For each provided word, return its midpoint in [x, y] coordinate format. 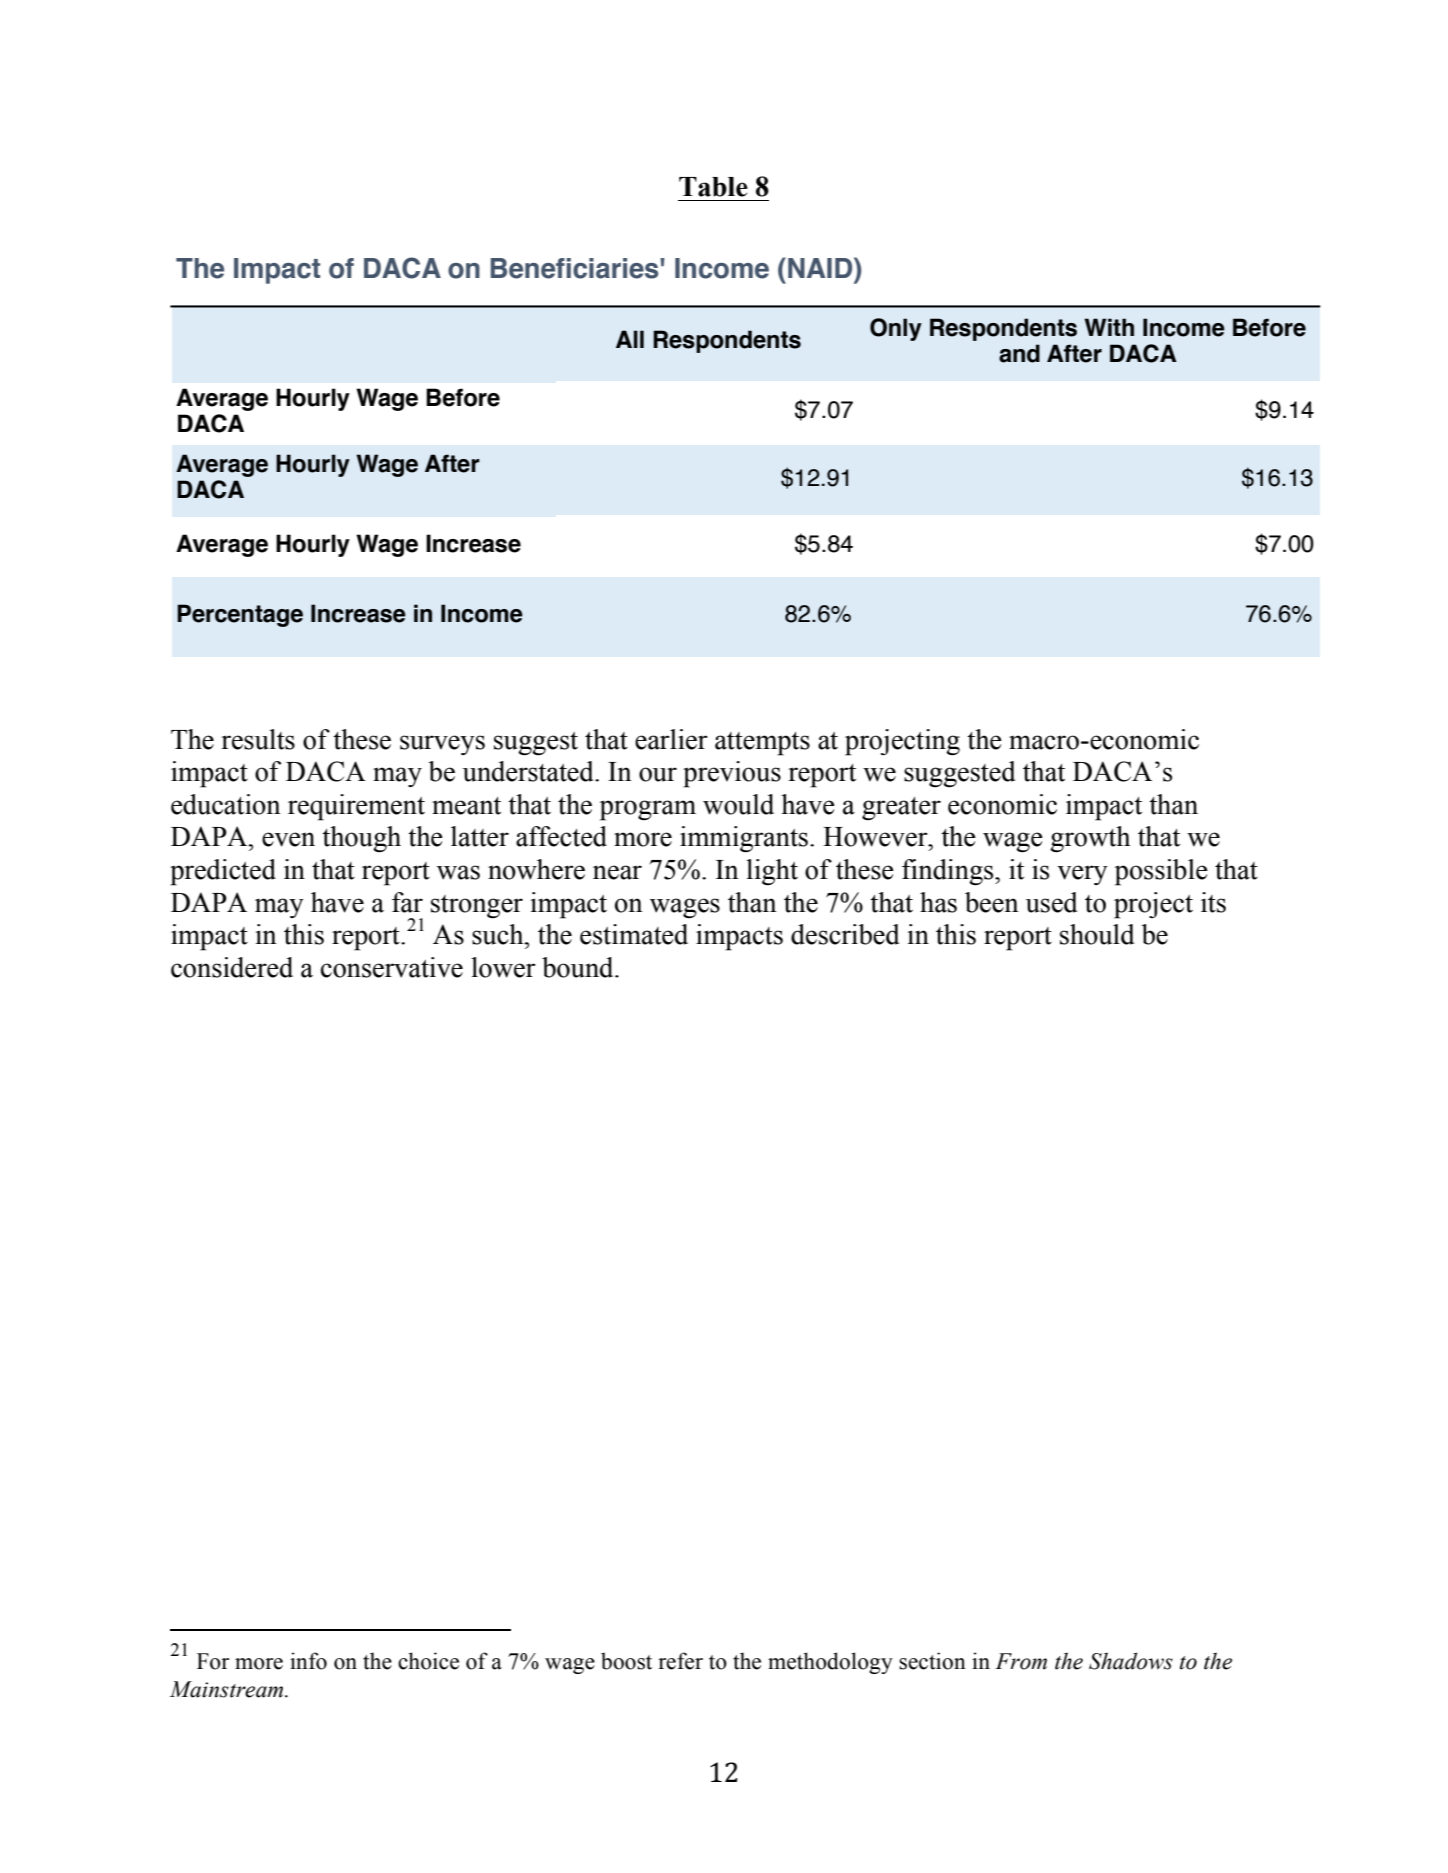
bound [579, 967]
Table [713, 187]
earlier [671, 739]
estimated [634, 934]
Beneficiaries [576, 268]
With [1109, 327]
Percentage [240, 615]
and [1019, 353]
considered [232, 967]
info [308, 1661]
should [1097, 934]
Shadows [1131, 1661]
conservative [392, 967]
